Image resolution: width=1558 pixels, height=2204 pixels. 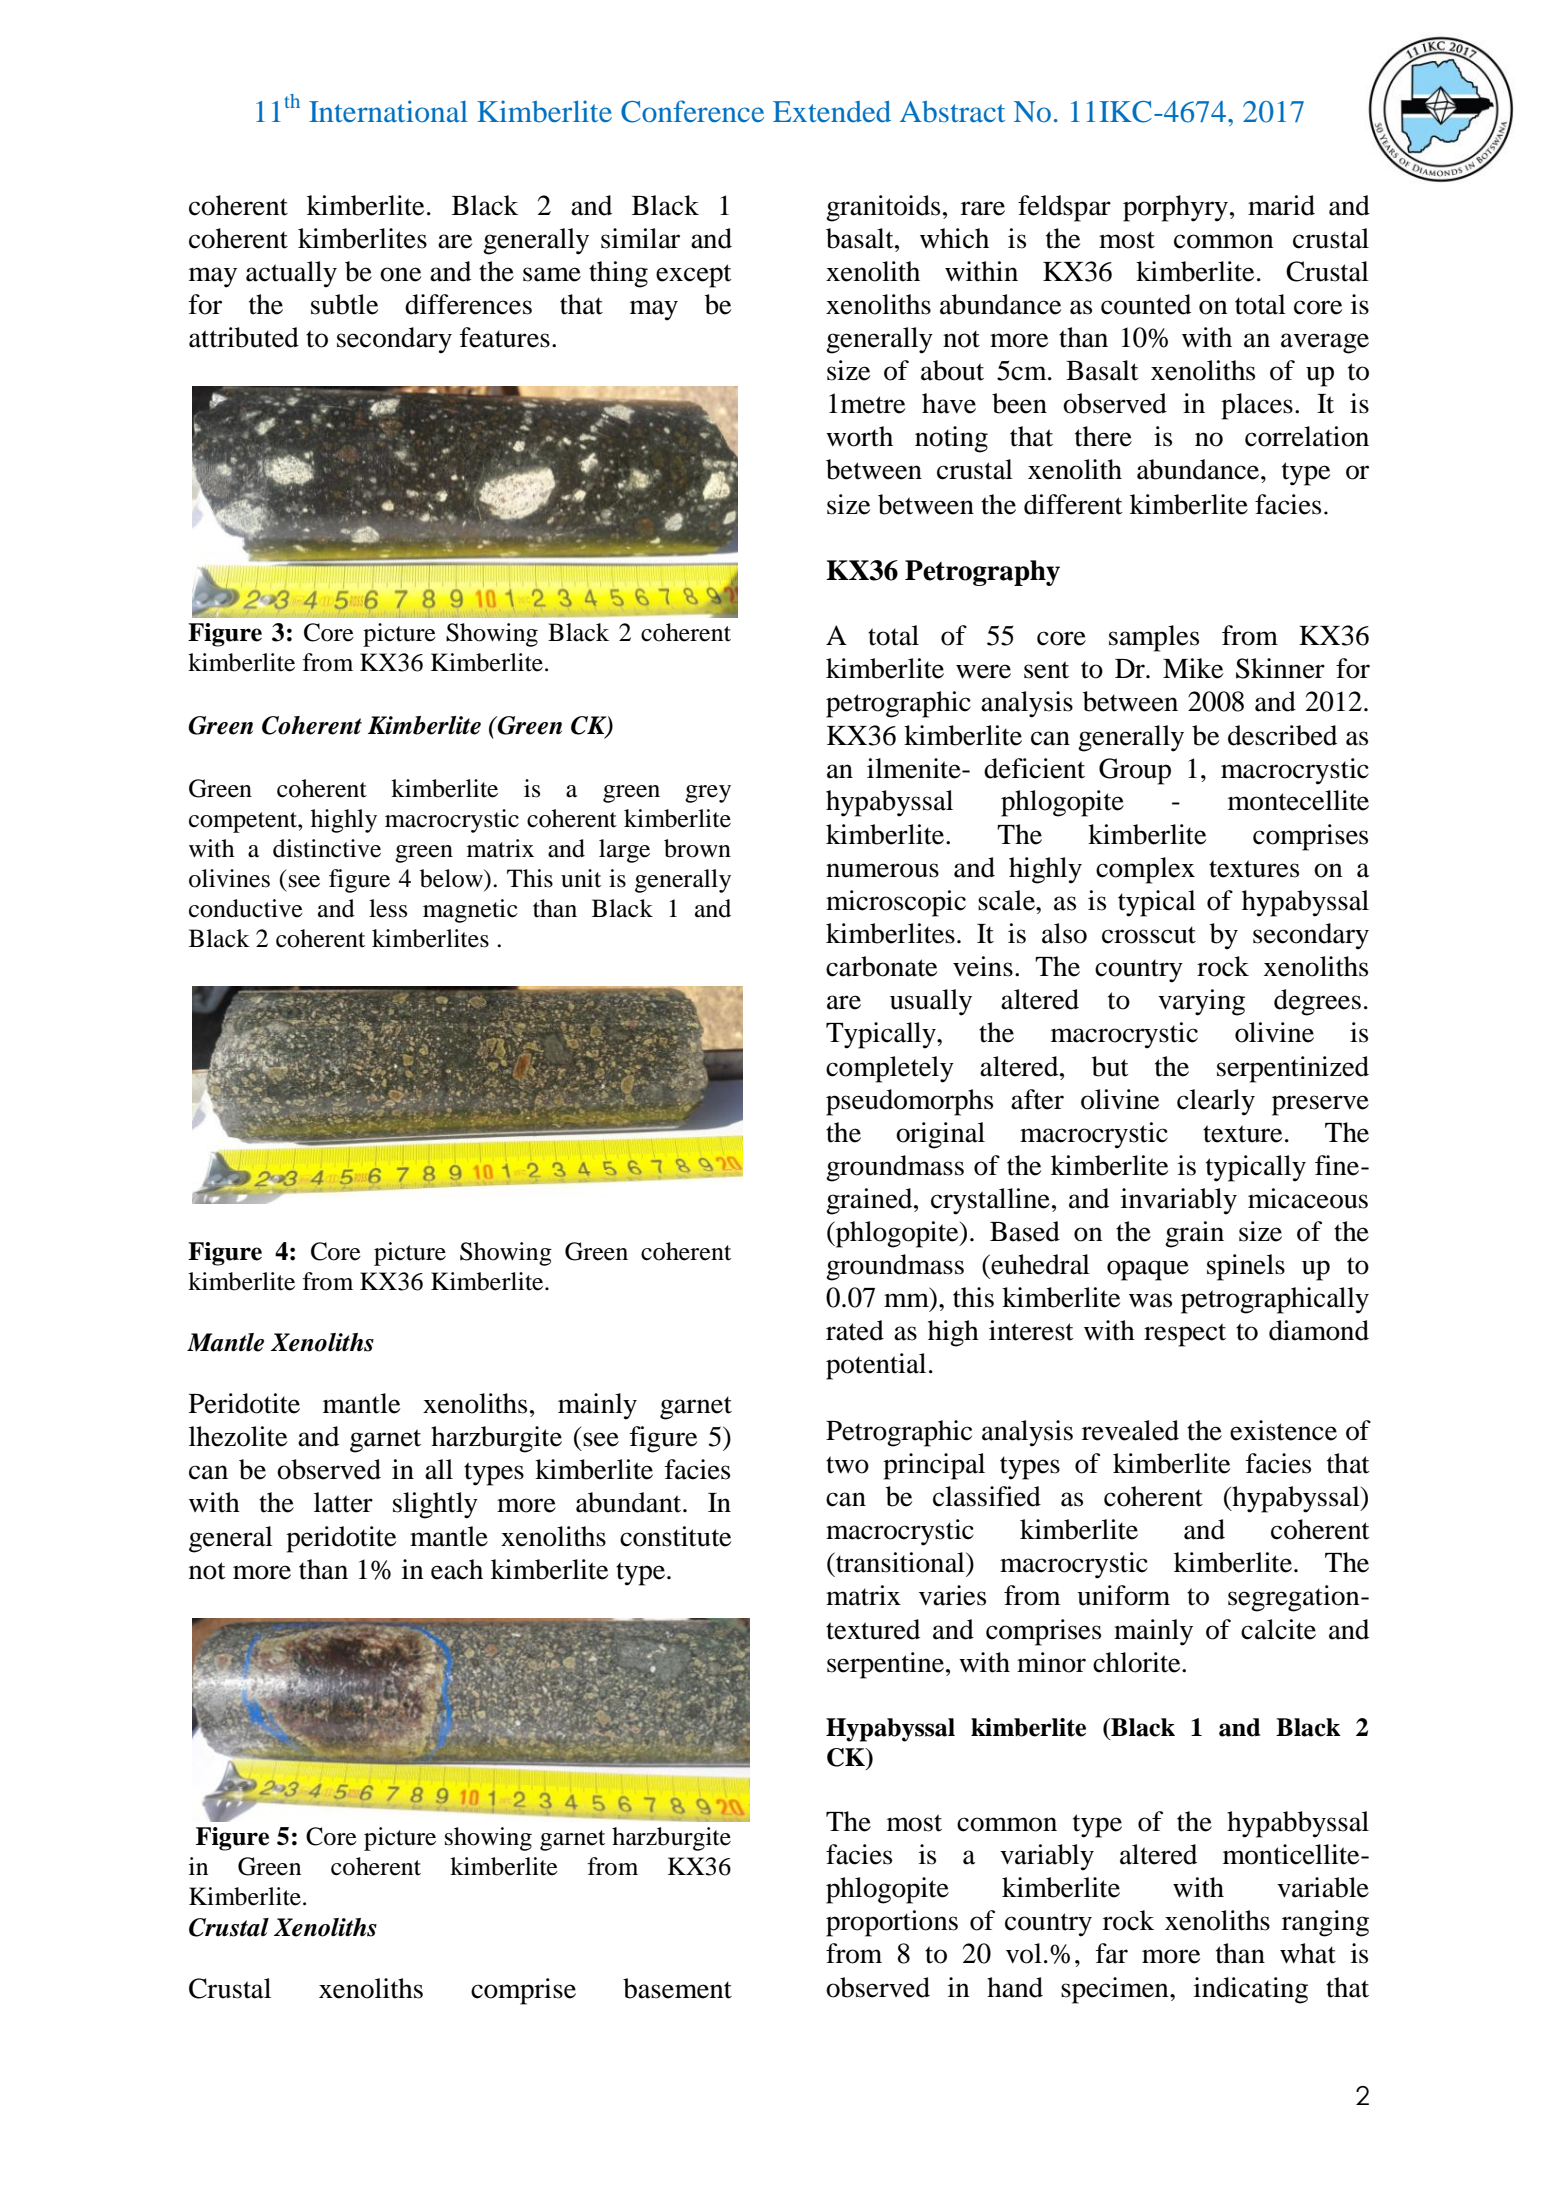 I want to click on each, so click(x=457, y=1569).
